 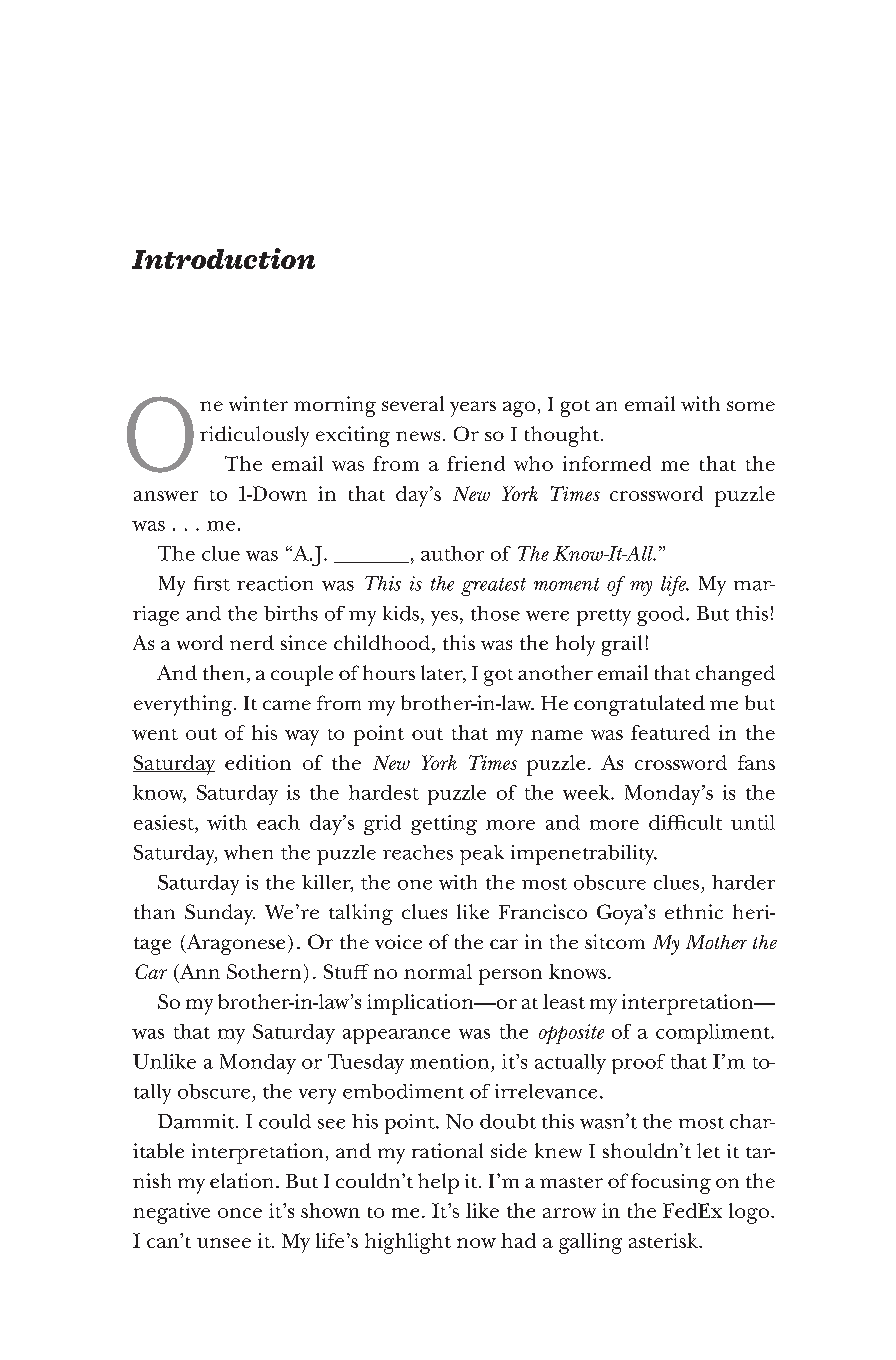 I want to click on once, so click(x=240, y=1213).
